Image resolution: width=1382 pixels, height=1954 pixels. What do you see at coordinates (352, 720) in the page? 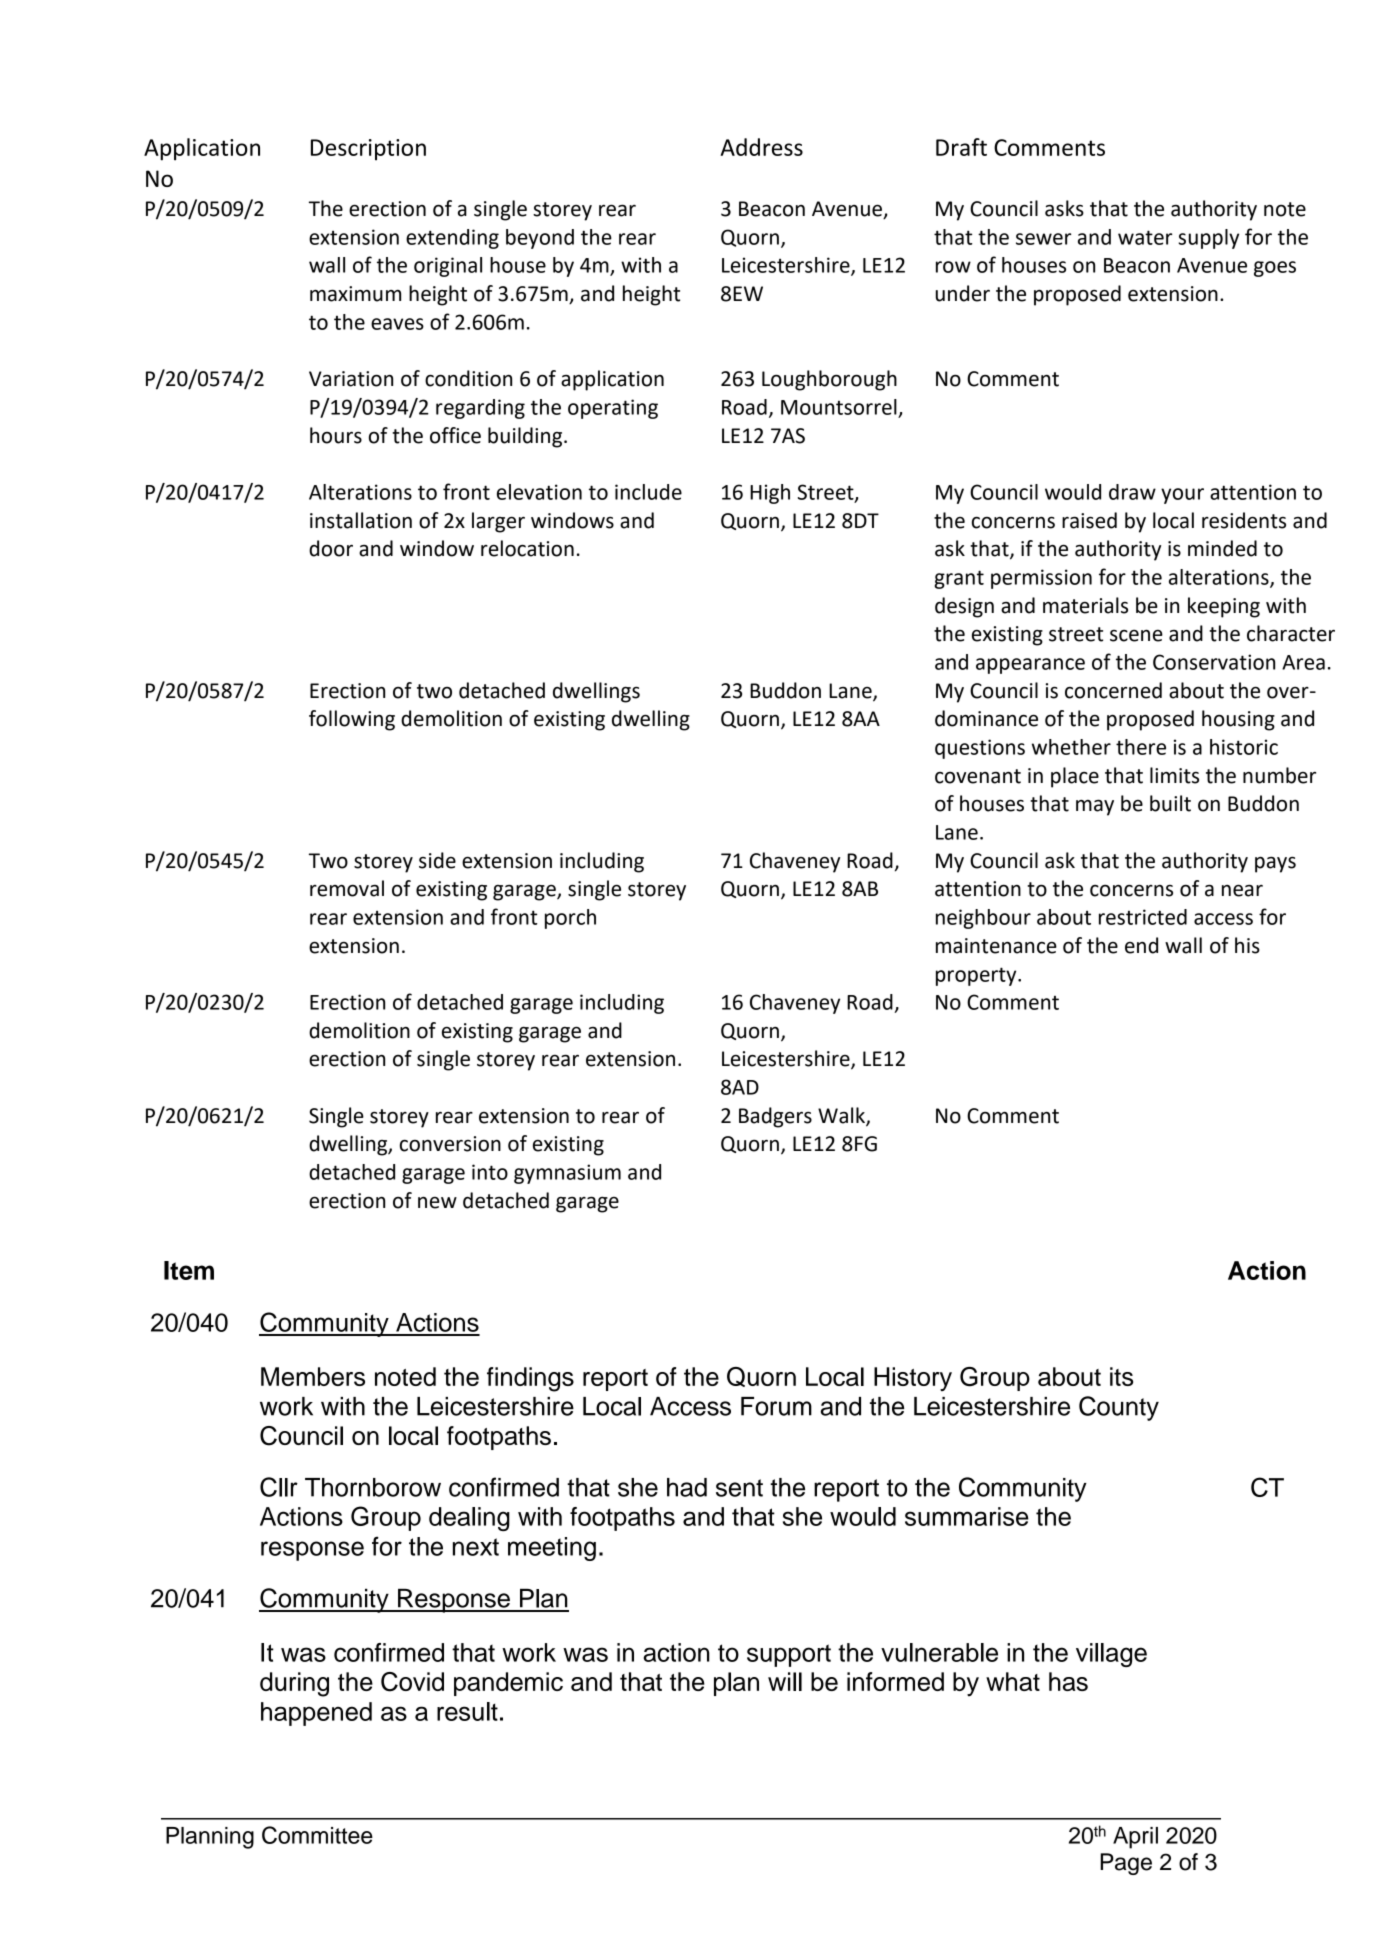
I see `following` at bounding box center [352, 720].
